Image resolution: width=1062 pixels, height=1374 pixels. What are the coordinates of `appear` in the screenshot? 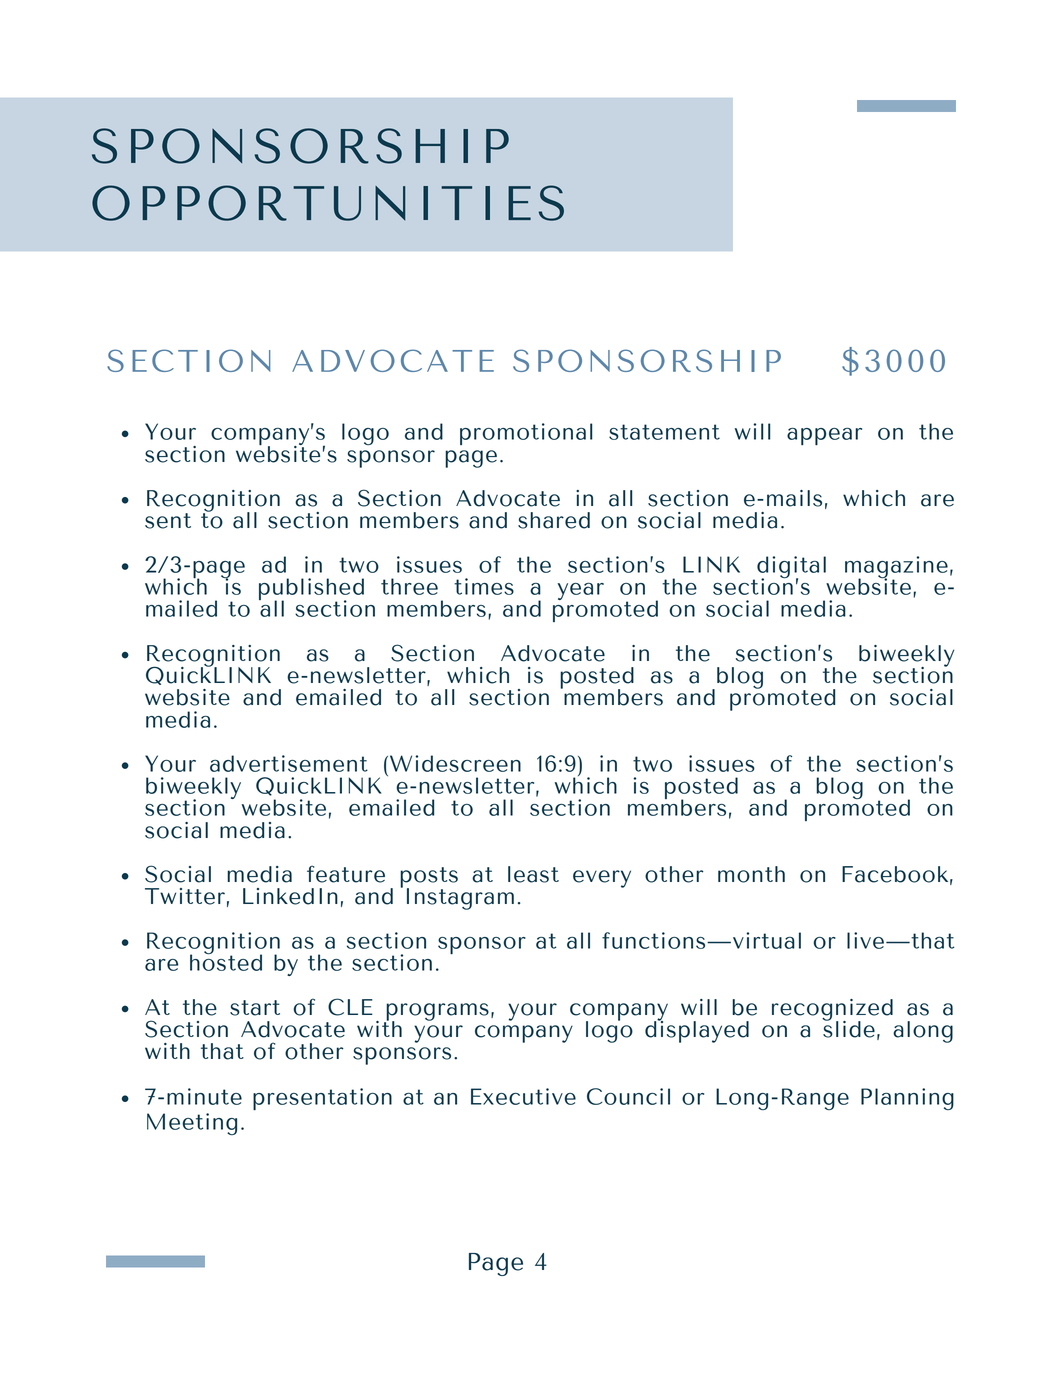 It's located at (824, 436).
